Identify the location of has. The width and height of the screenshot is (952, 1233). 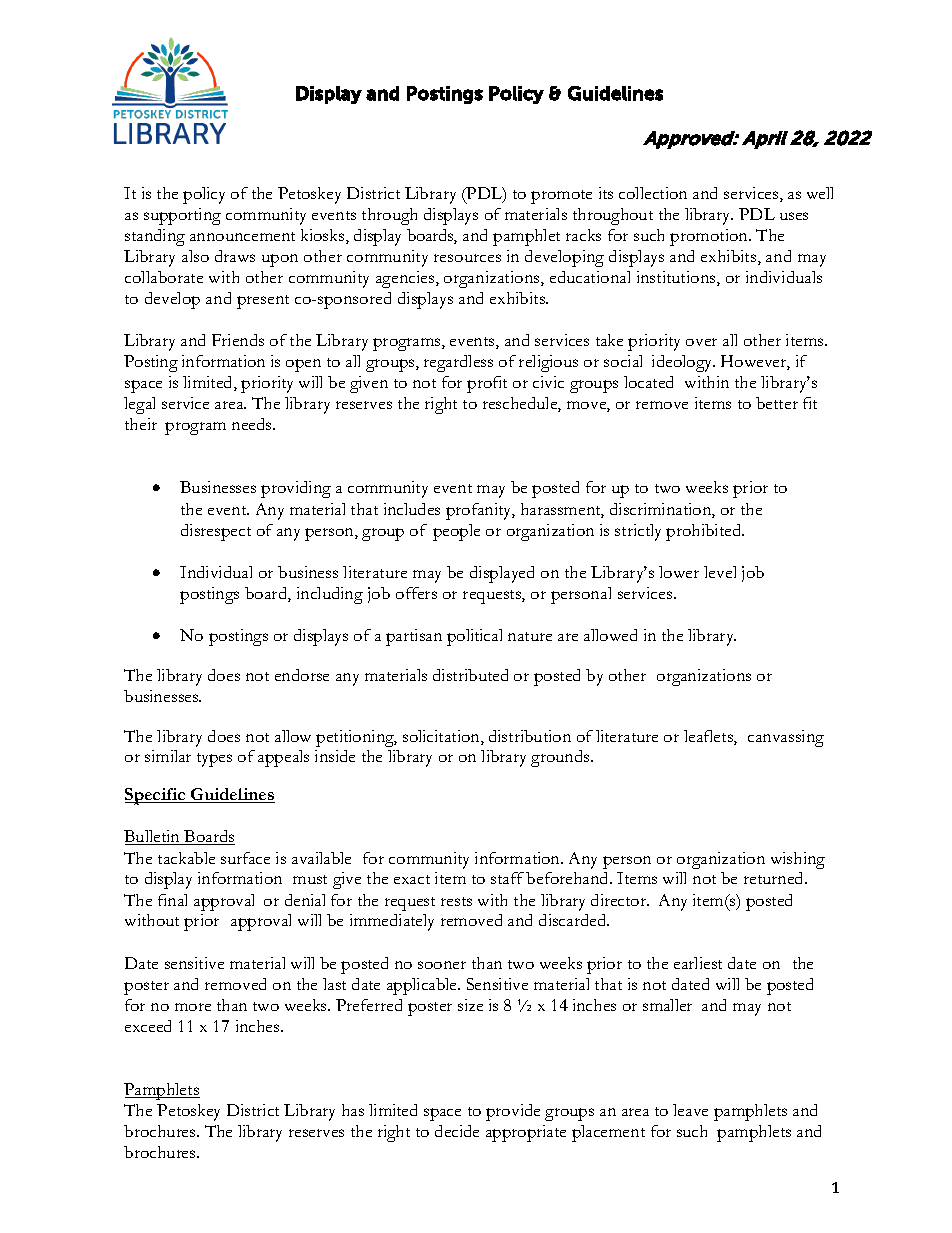
(353, 1110).
